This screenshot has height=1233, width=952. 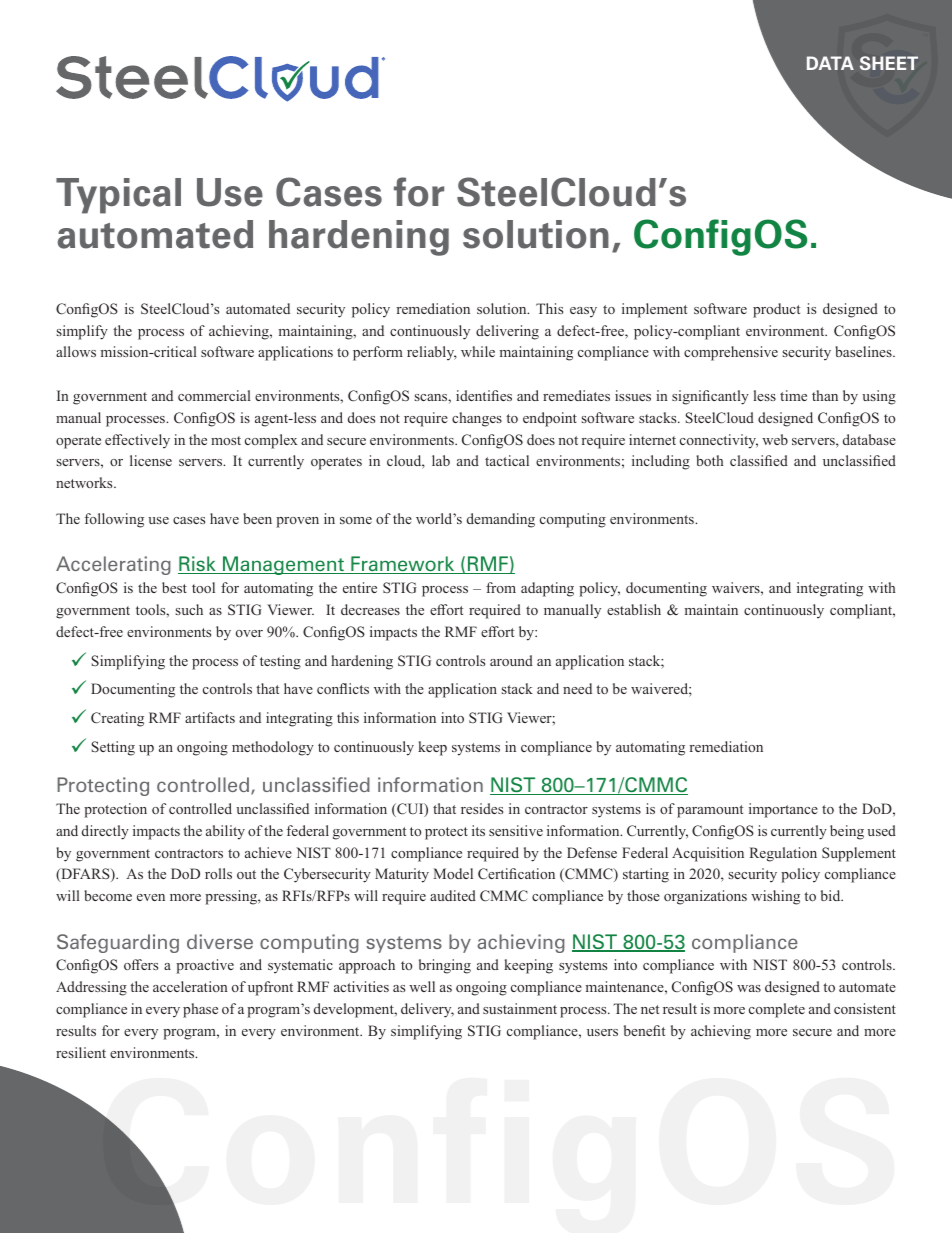 I want to click on SHEET, so click(x=889, y=63).
